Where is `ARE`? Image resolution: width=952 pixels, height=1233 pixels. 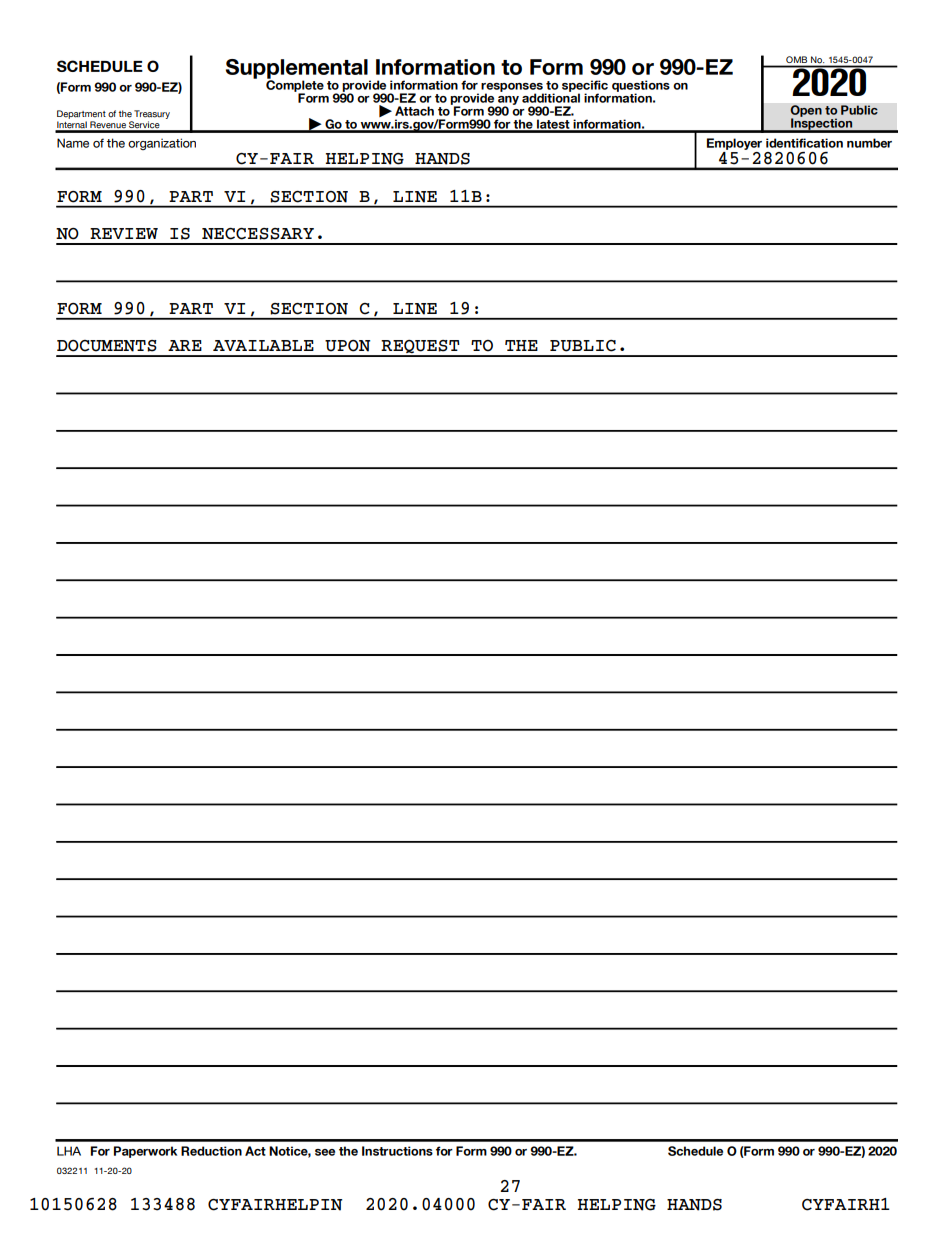 ARE is located at coordinates (185, 345).
